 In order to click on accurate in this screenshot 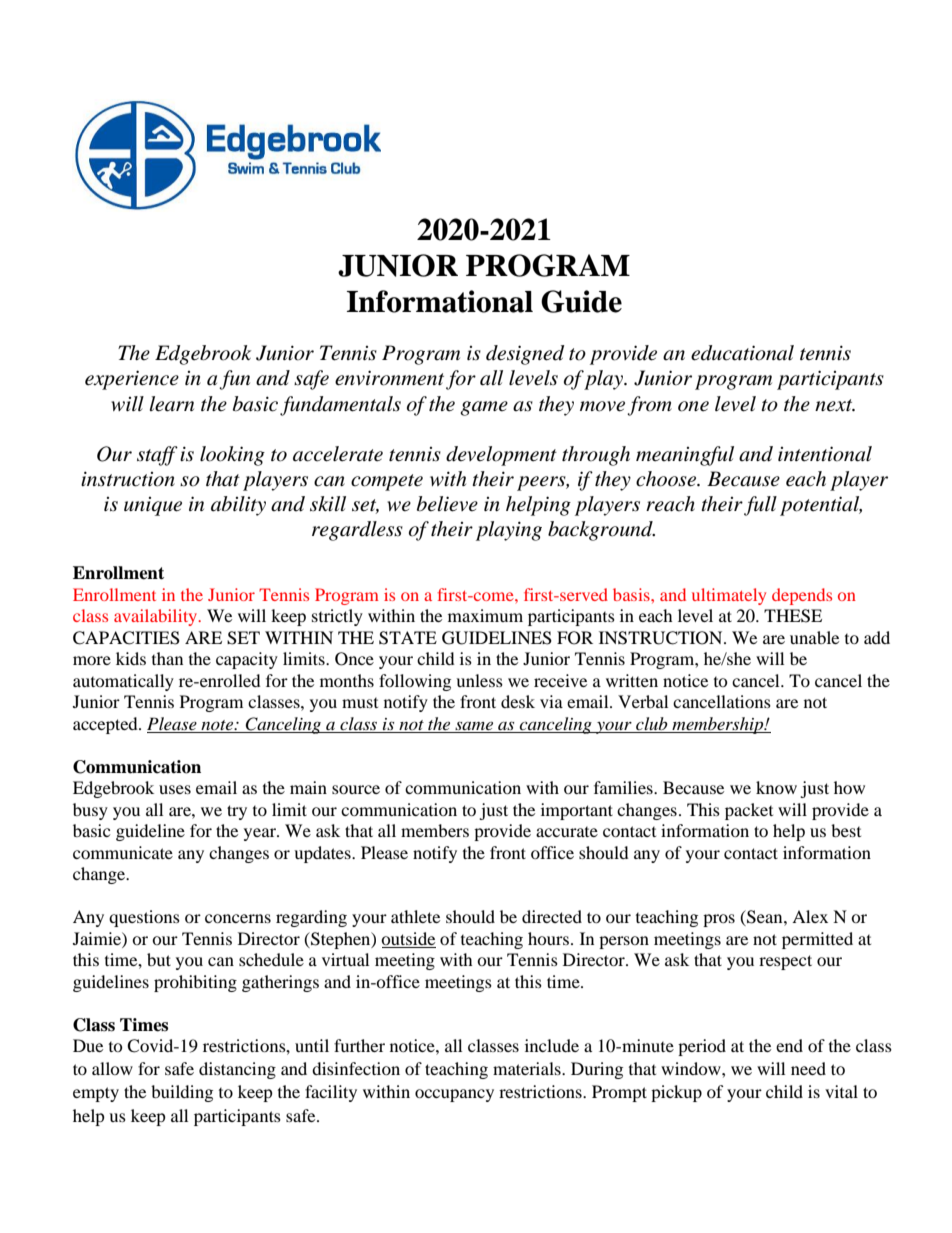, I will do `click(567, 832)`.
